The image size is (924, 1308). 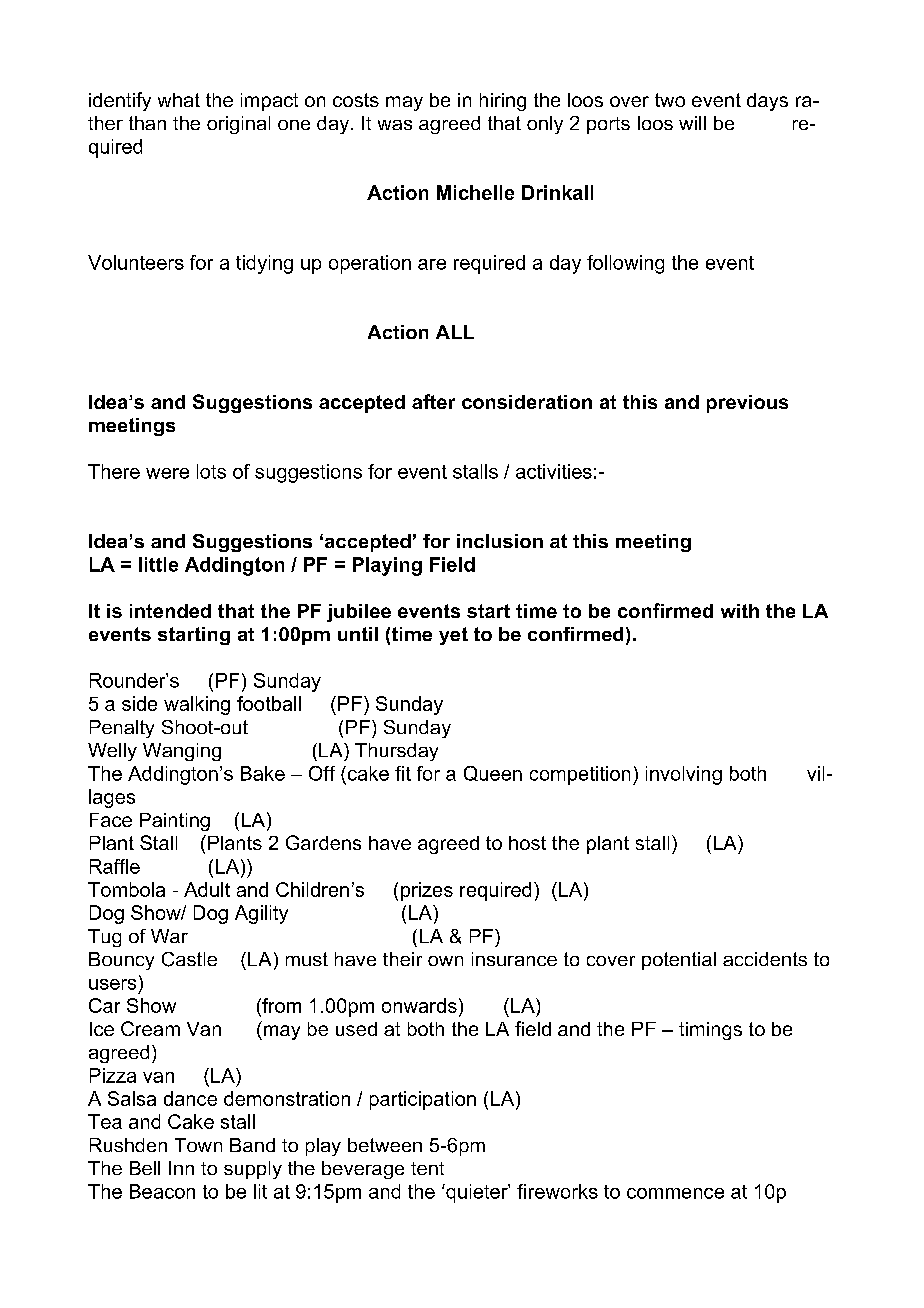 I want to click on Adult, so click(x=207, y=889).
